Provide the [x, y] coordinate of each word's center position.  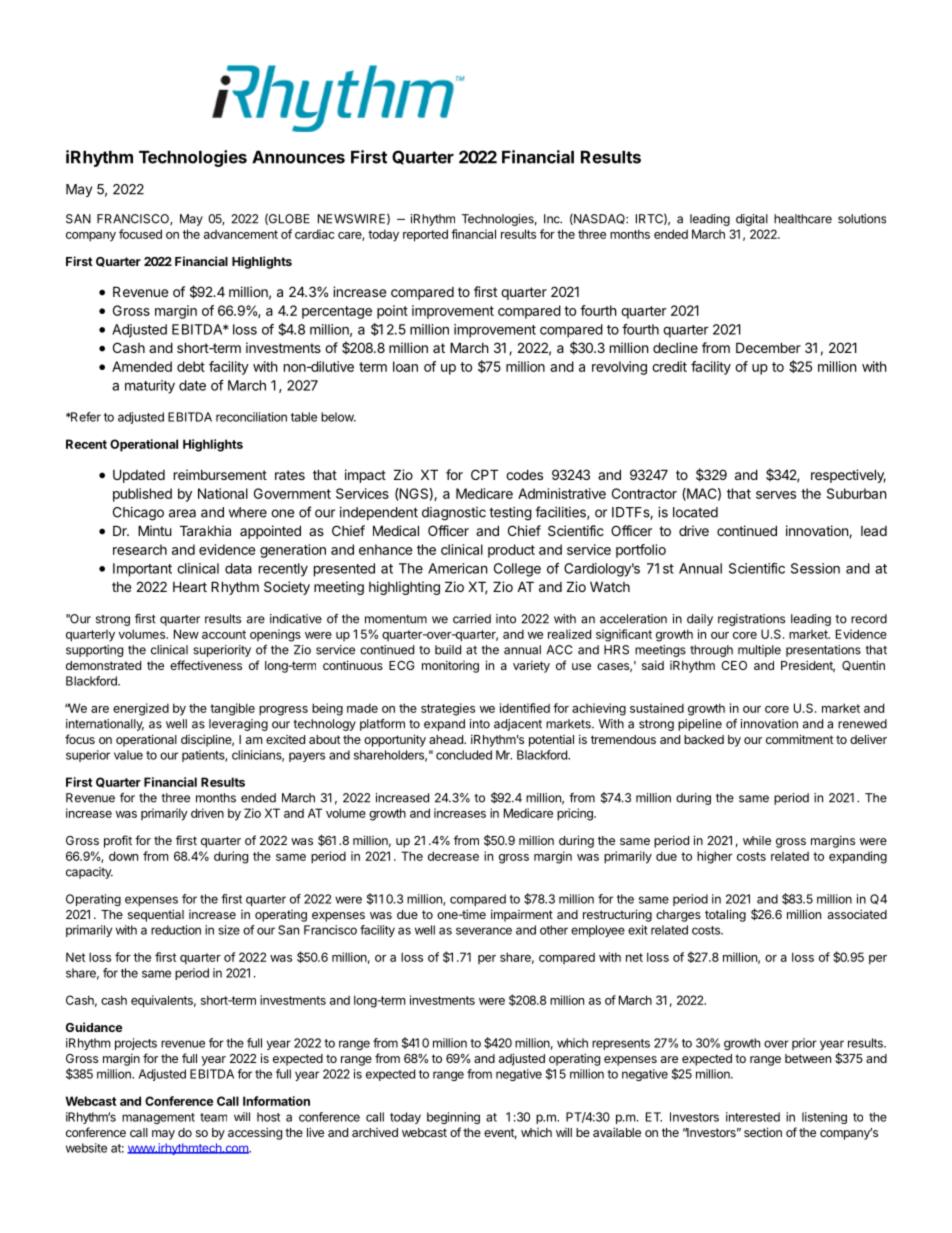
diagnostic [454, 514]
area [182, 513]
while [757, 840]
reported [425, 235]
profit [118, 841]
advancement [241, 234]
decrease [453, 856]
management [158, 1118]
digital [752, 220]
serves [776, 495]
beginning [453, 1118]
